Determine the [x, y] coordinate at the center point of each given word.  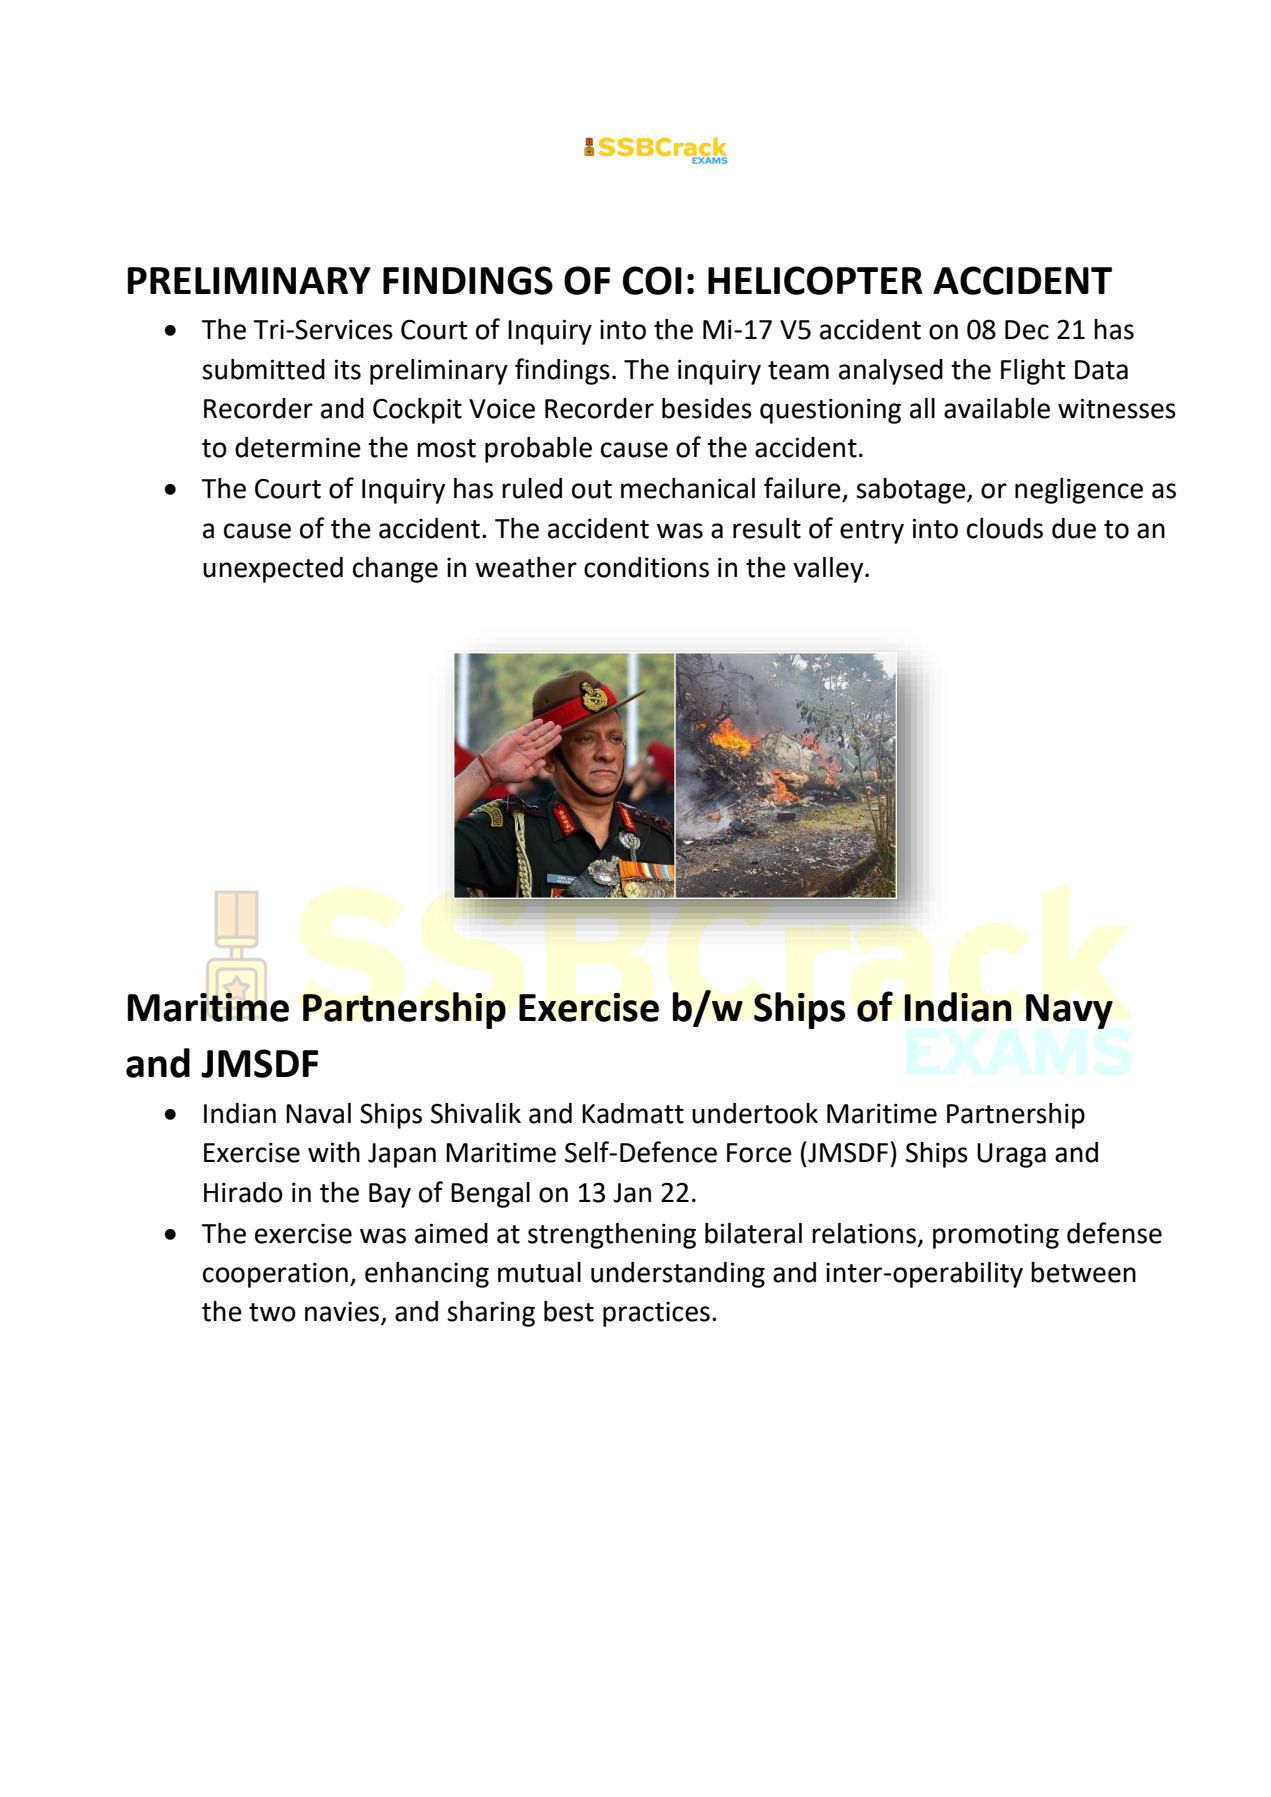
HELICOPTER [815, 280]
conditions [646, 567]
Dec [1027, 330]
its [348, 369]
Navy [1069, 1011]
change [395, 570]
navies [343, 1313]
